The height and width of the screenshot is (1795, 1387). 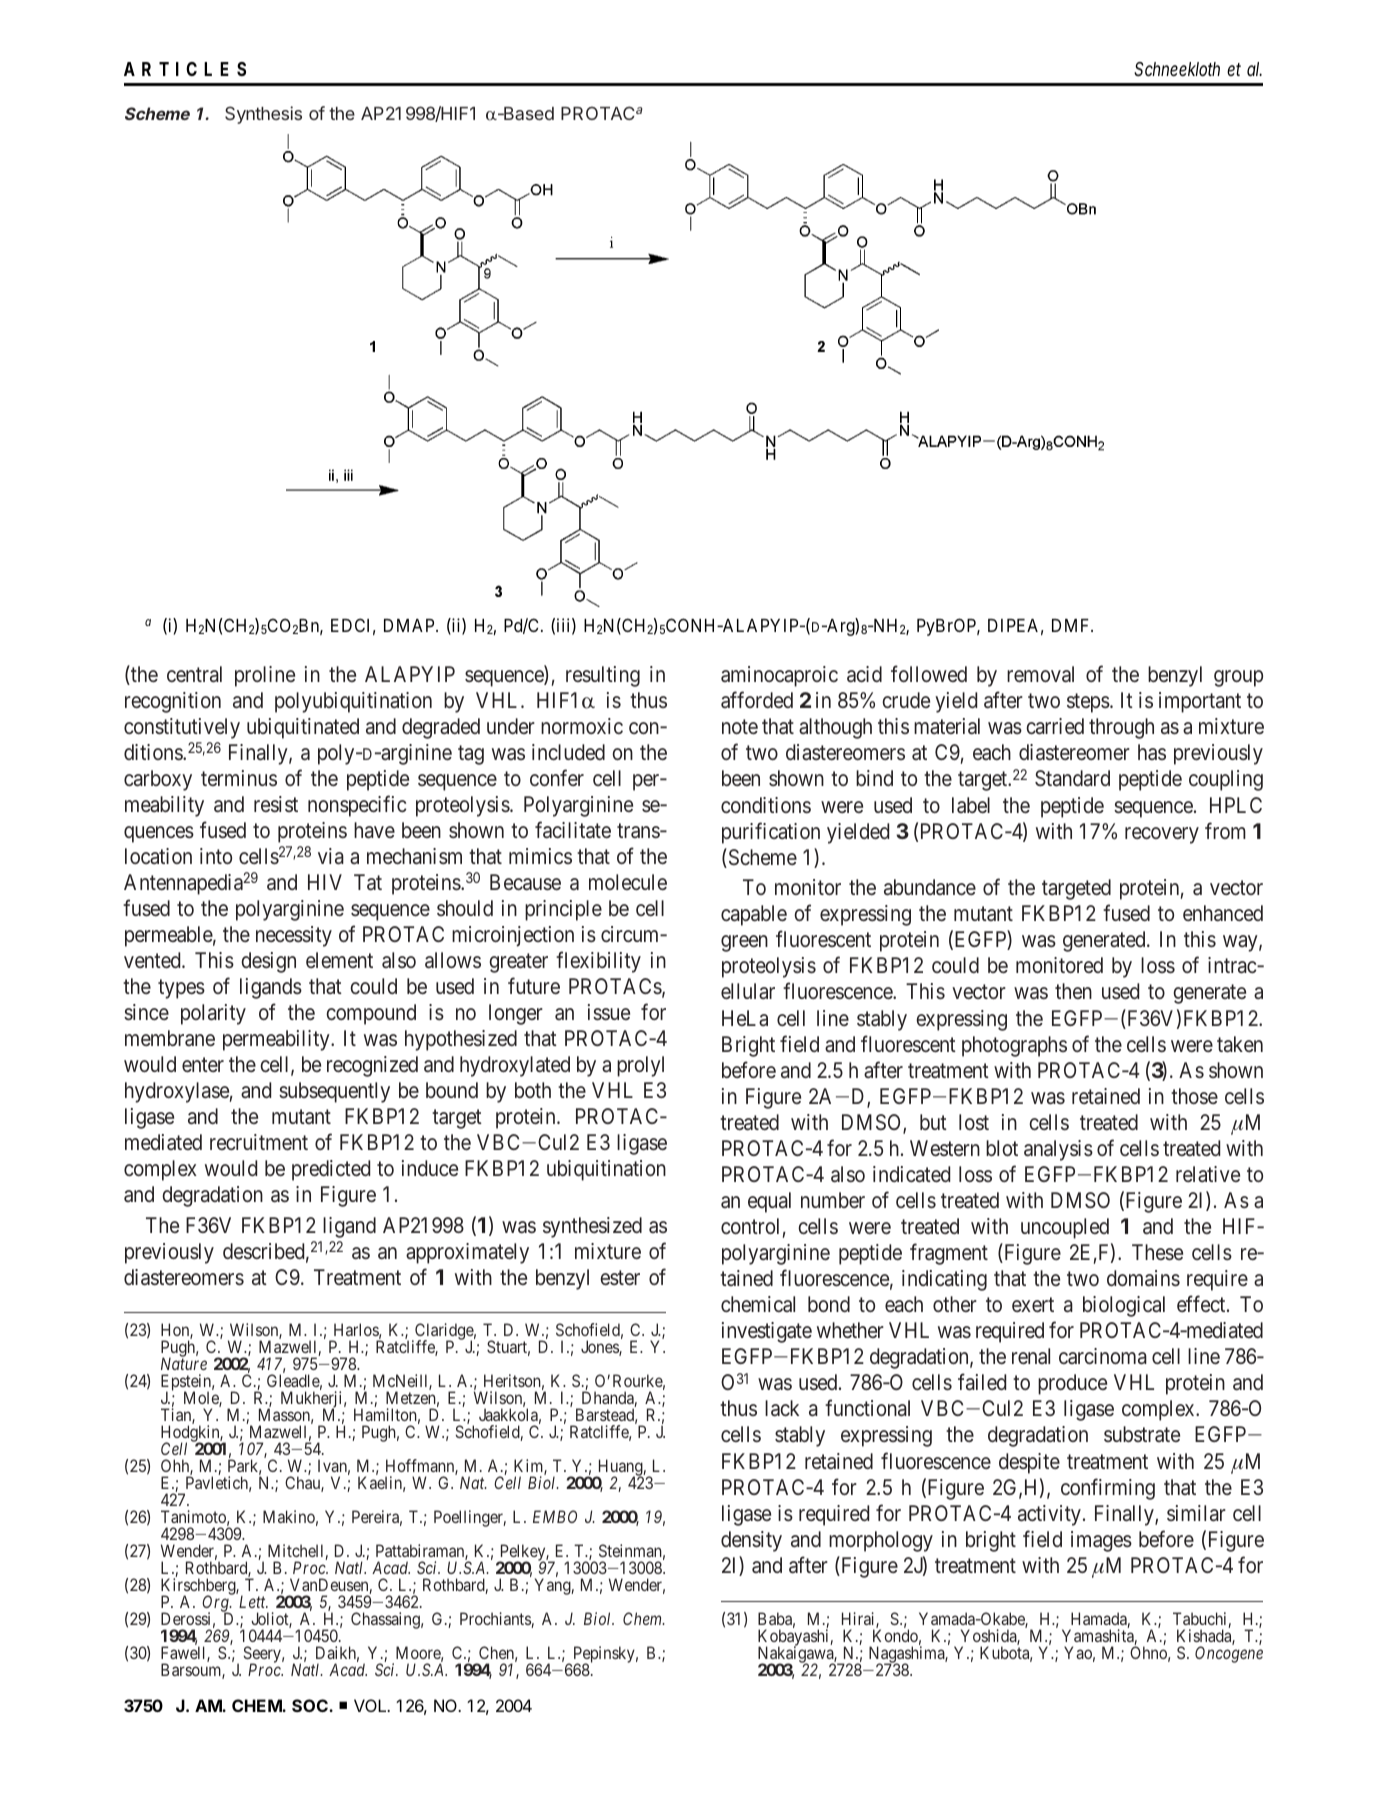 I want to click on recovery, so click(x=1162, y=835).
